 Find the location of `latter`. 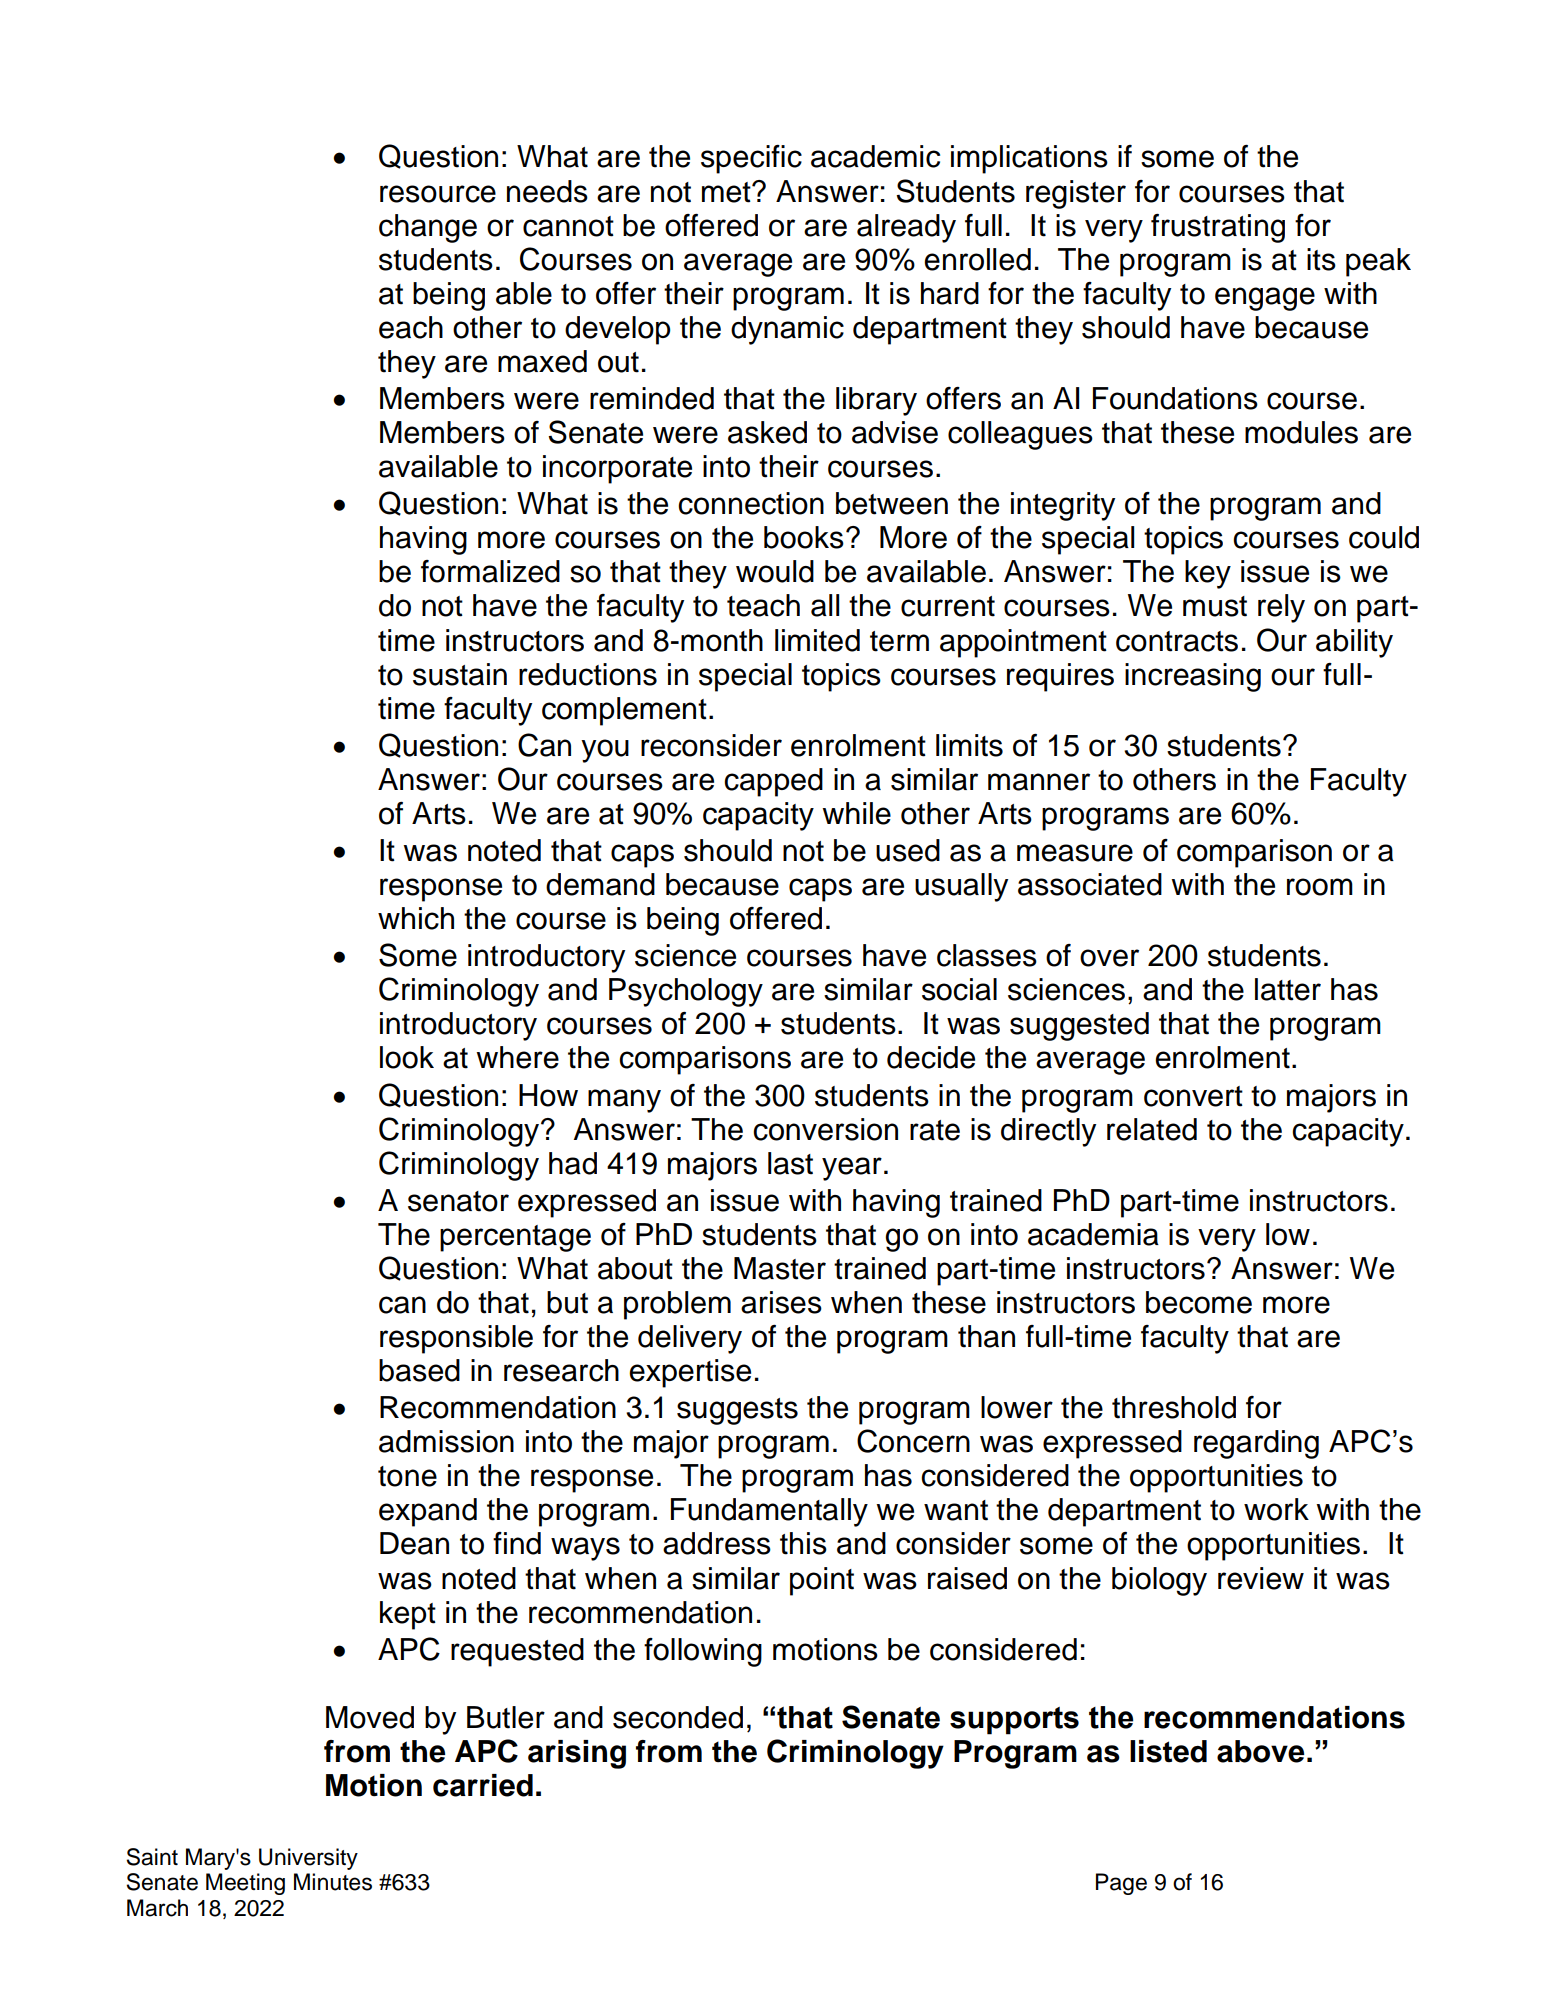

latter is located at coordinates (1288, 989).
